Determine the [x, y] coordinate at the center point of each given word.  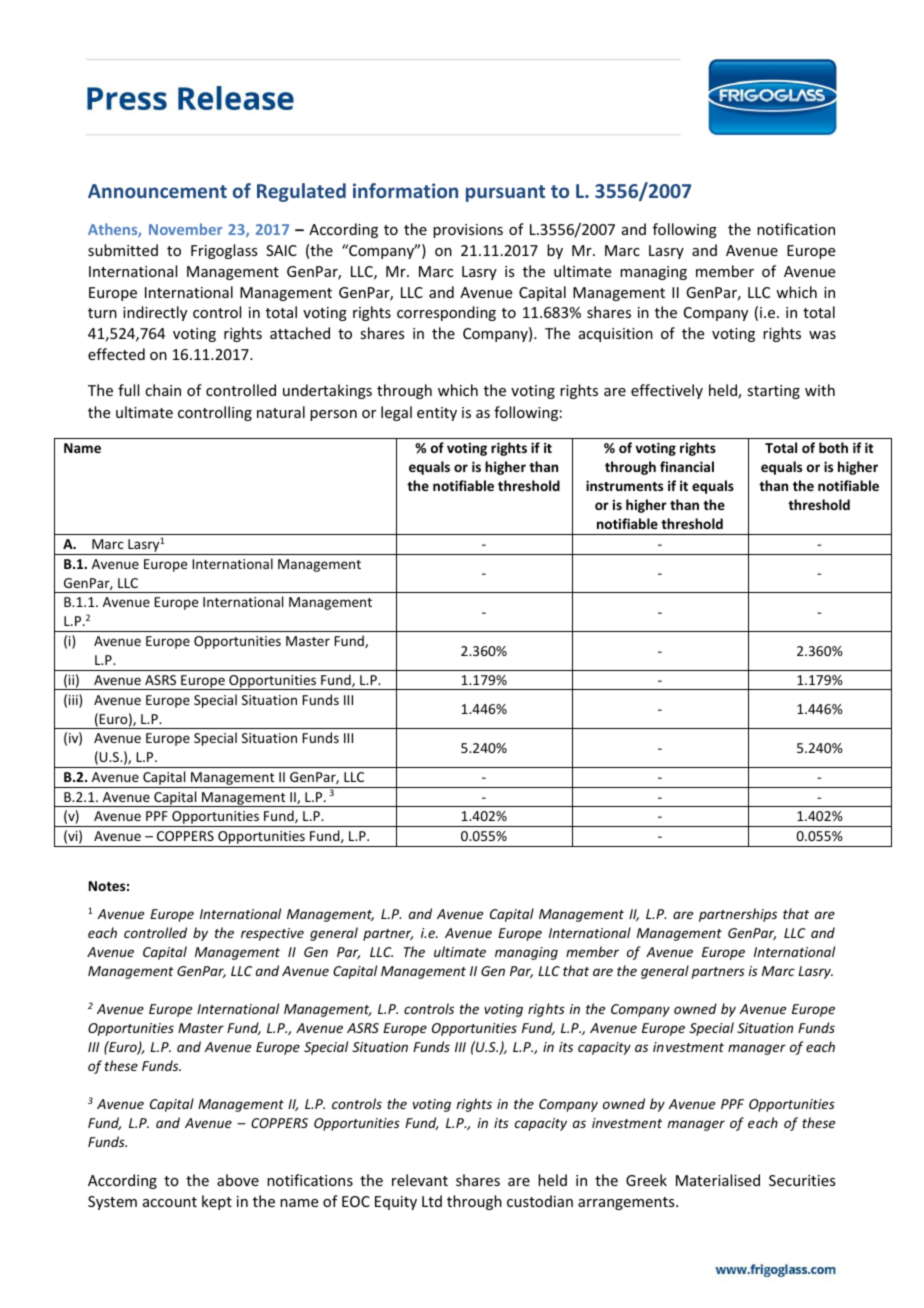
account [170, 1202]
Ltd [432, 1201]
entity [437, 414]
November [185, 229]
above [238, 1180]
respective [272, 934]
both [833, 447]
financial [687, 466]
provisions [468, 231]
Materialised [718, 1180]
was [822, 335]
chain [163, 390]
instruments [624, 485]
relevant [420, 1180]
